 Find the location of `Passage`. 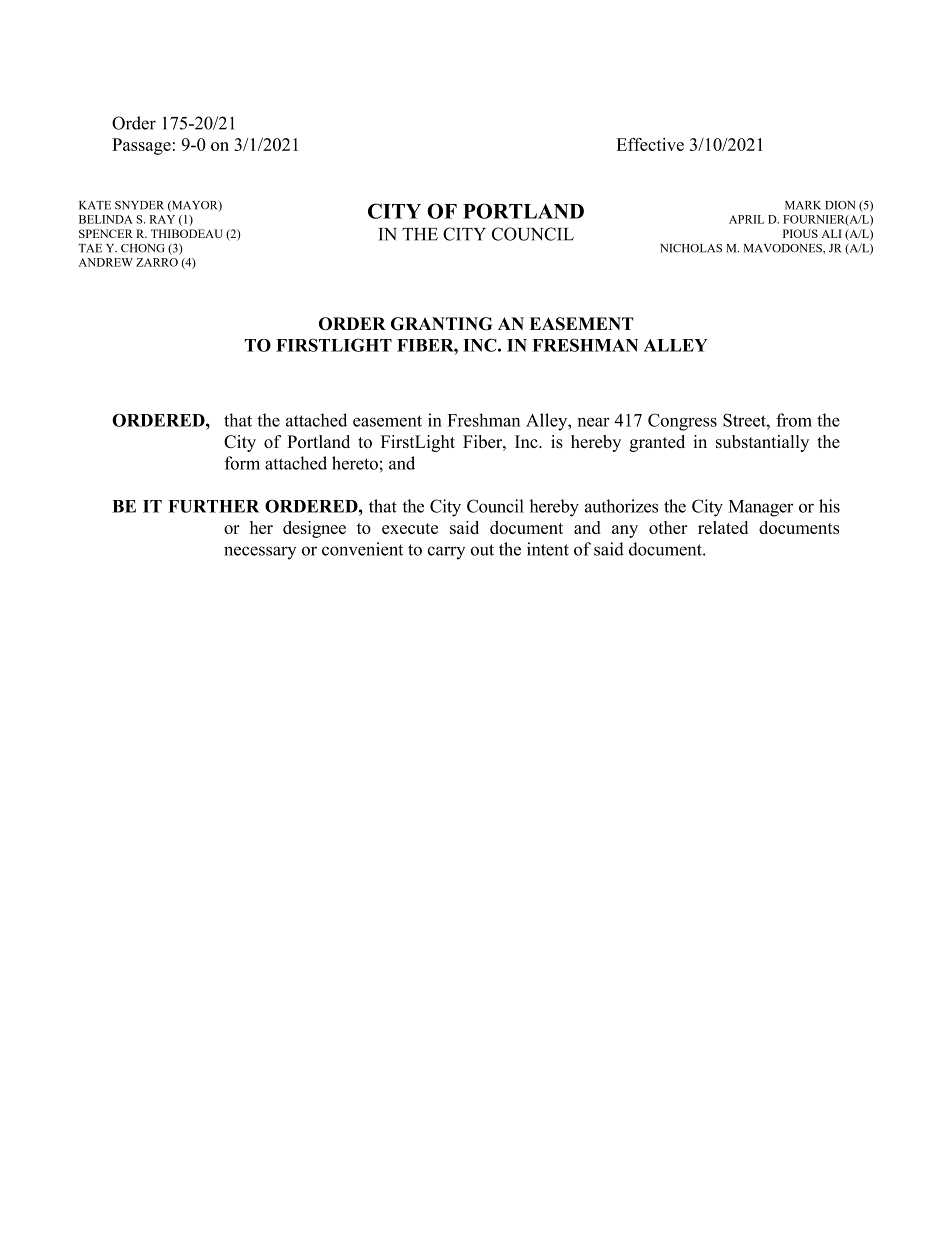

Passage is located at coordinates (141, 146).
